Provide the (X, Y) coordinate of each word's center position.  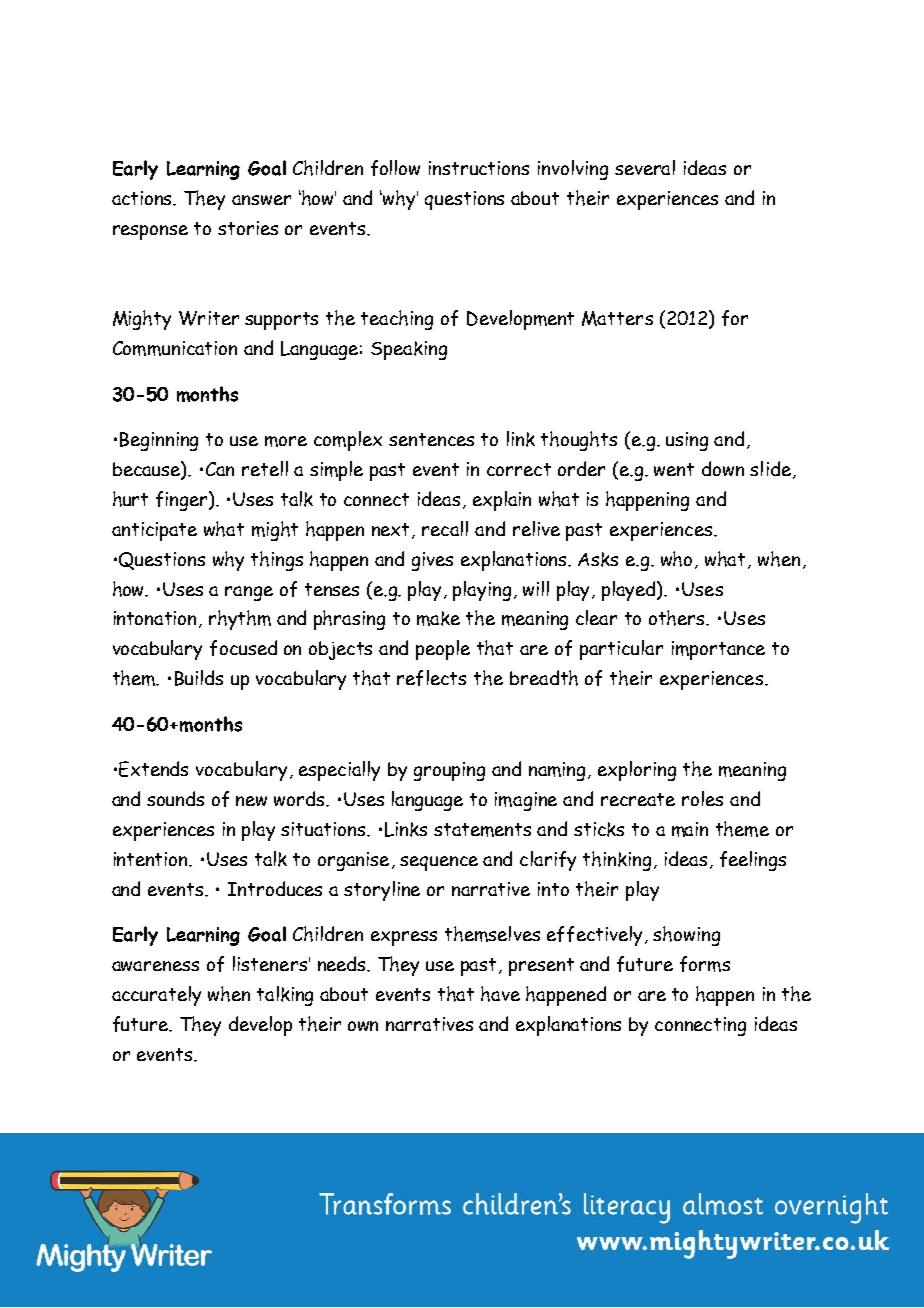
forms (705, 964)
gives (432, 561)
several (645, 167)
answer (261, 200)
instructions (479, 168)
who (678, 560)
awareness (155, 966)
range (249, 593)
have (500, 994)
